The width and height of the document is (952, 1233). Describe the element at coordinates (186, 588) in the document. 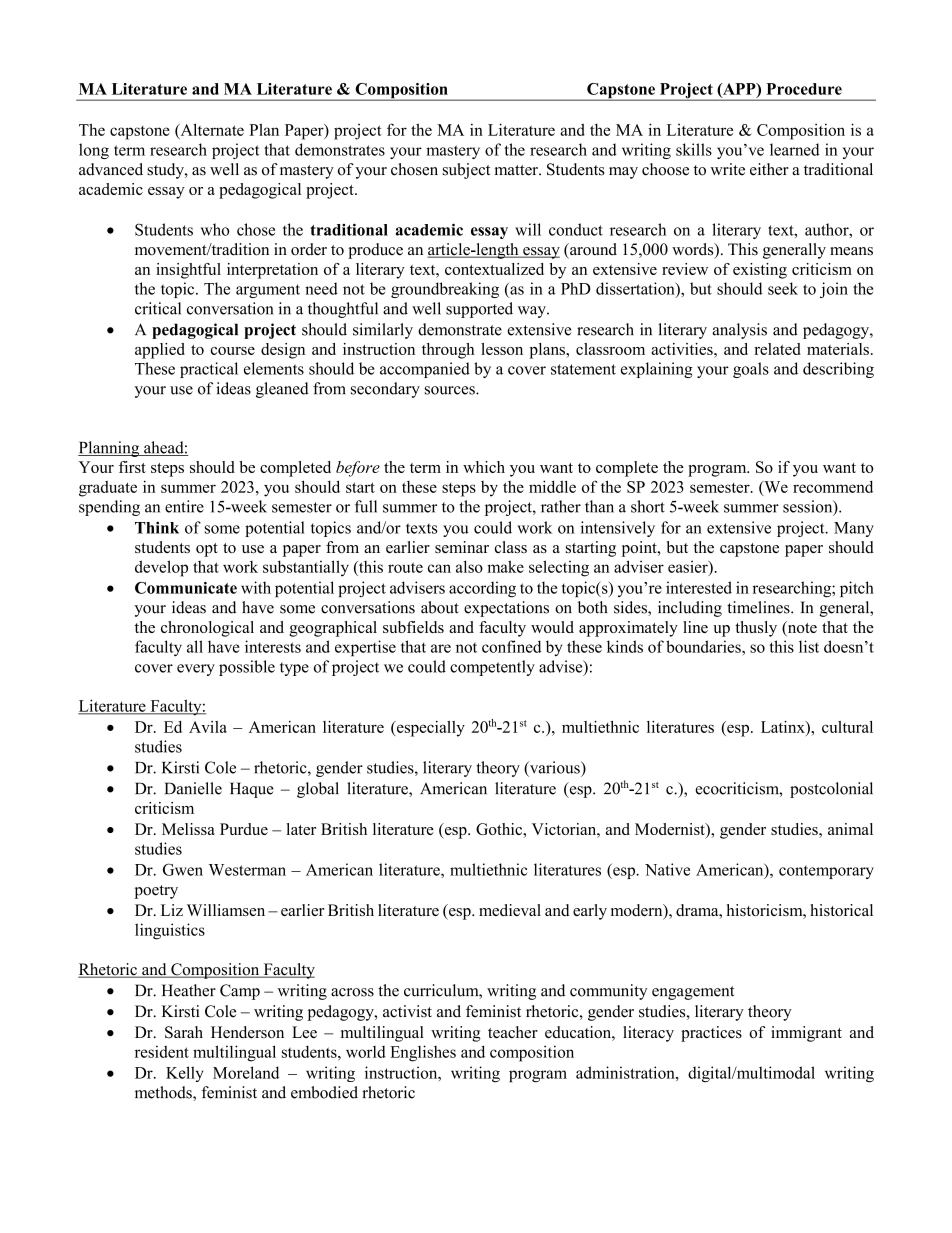

I see `Communicate` at that location.
